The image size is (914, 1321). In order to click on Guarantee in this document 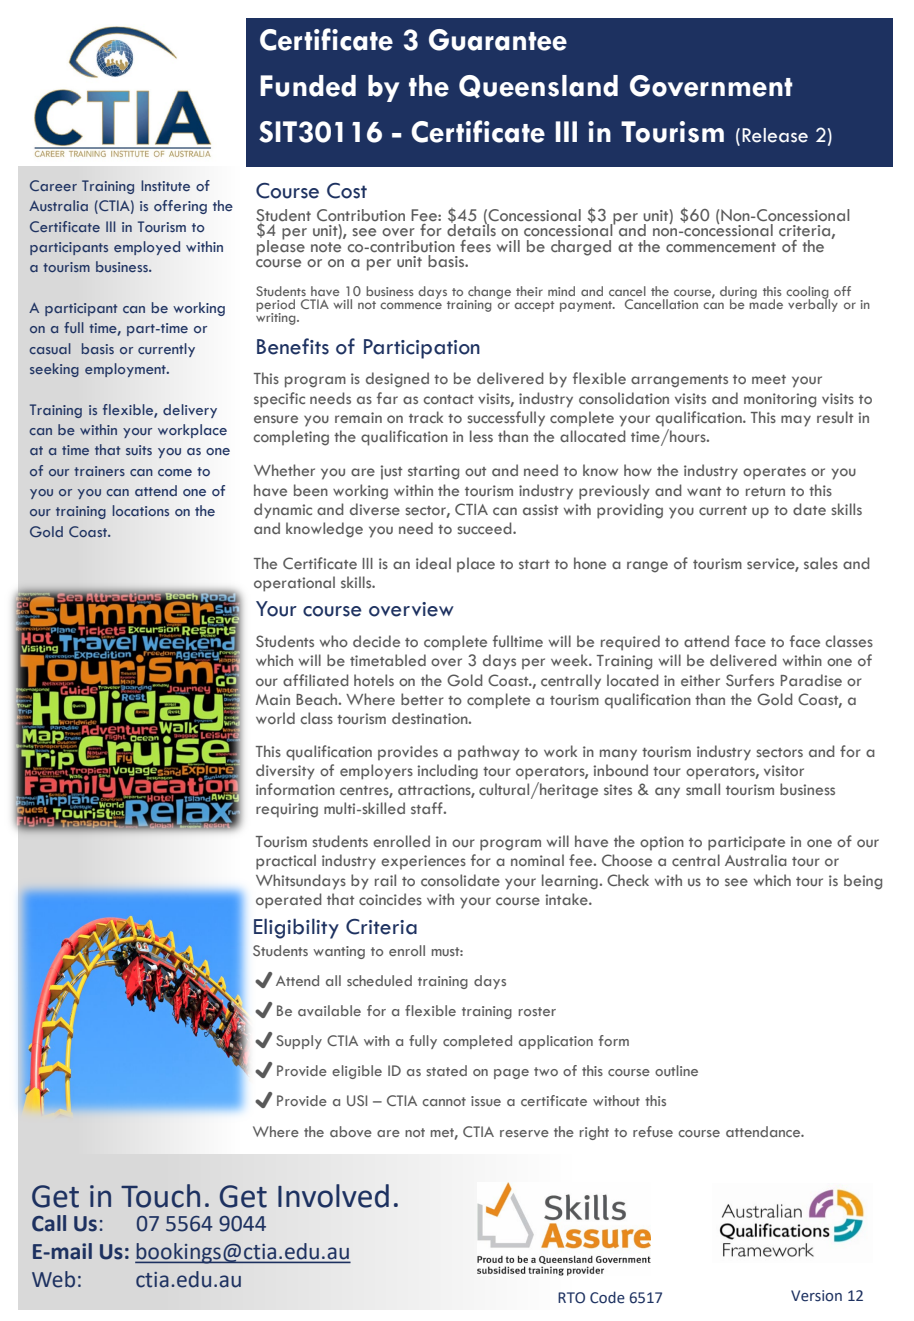, I will do `click(498, 40)`.
